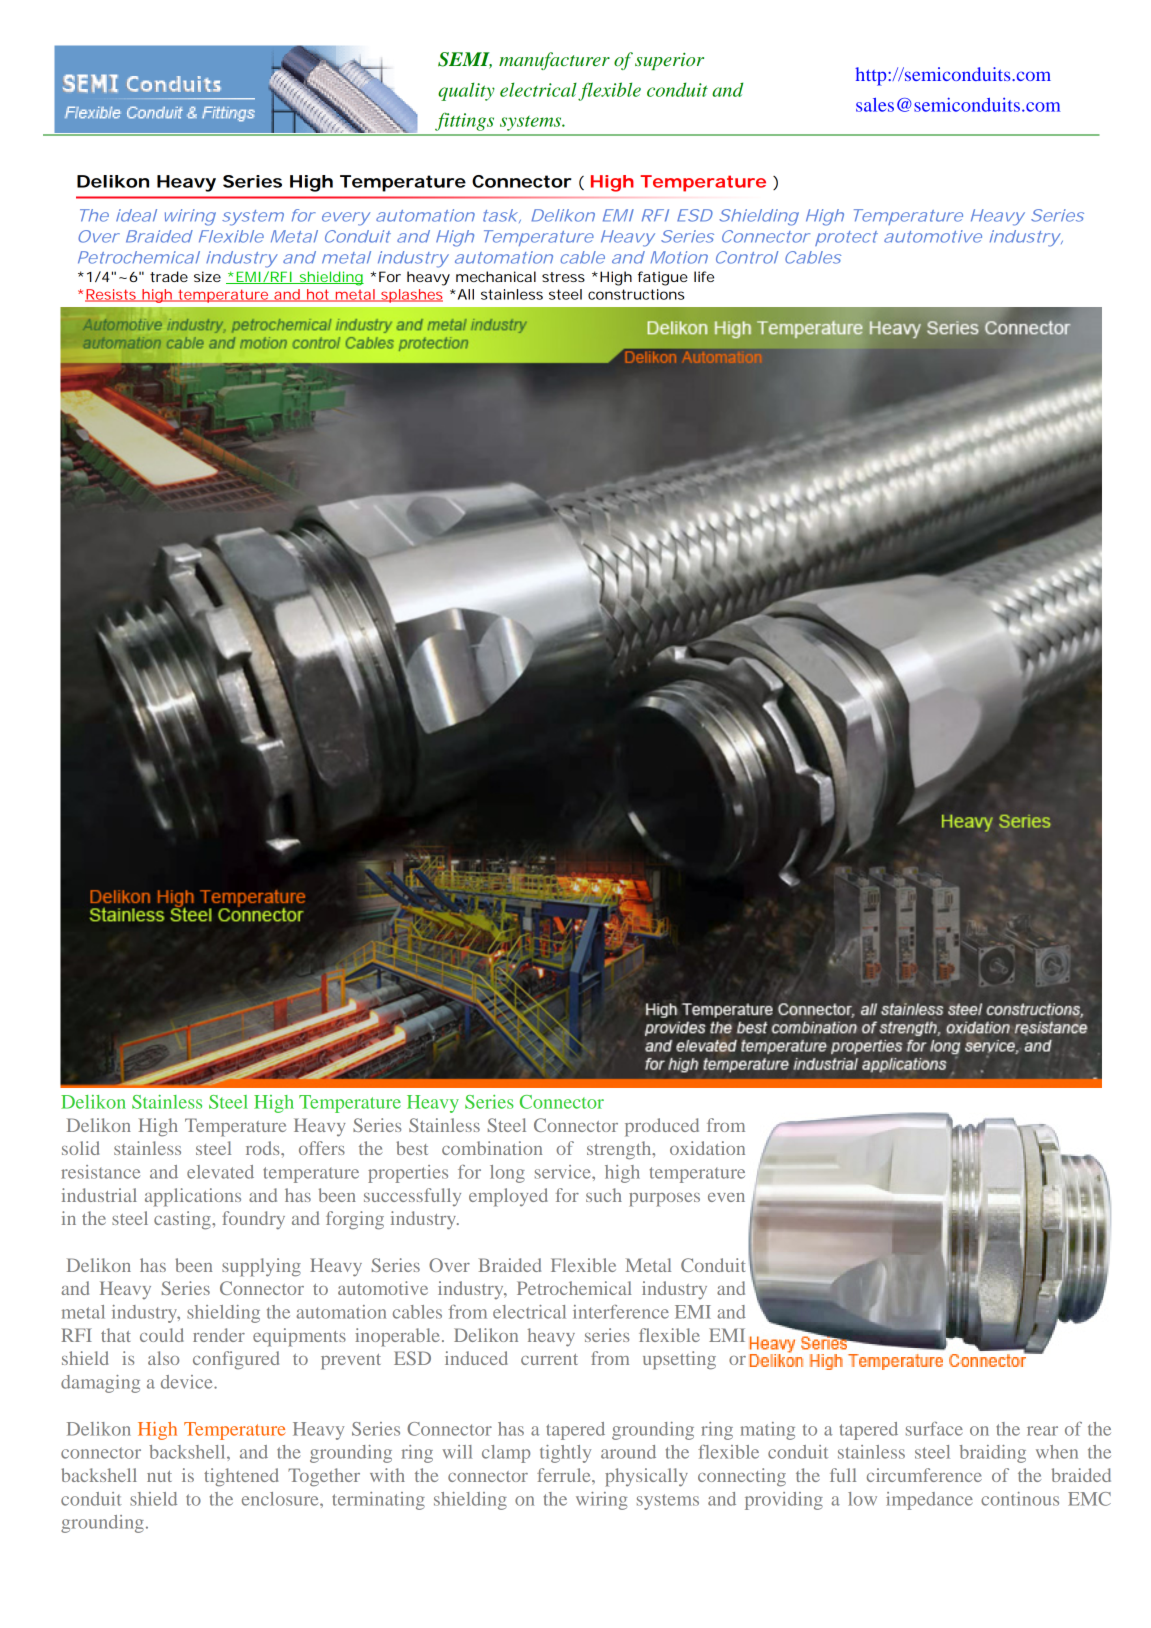 The image size is (1151, 1628). I want to click on size, so click(207, 276).
